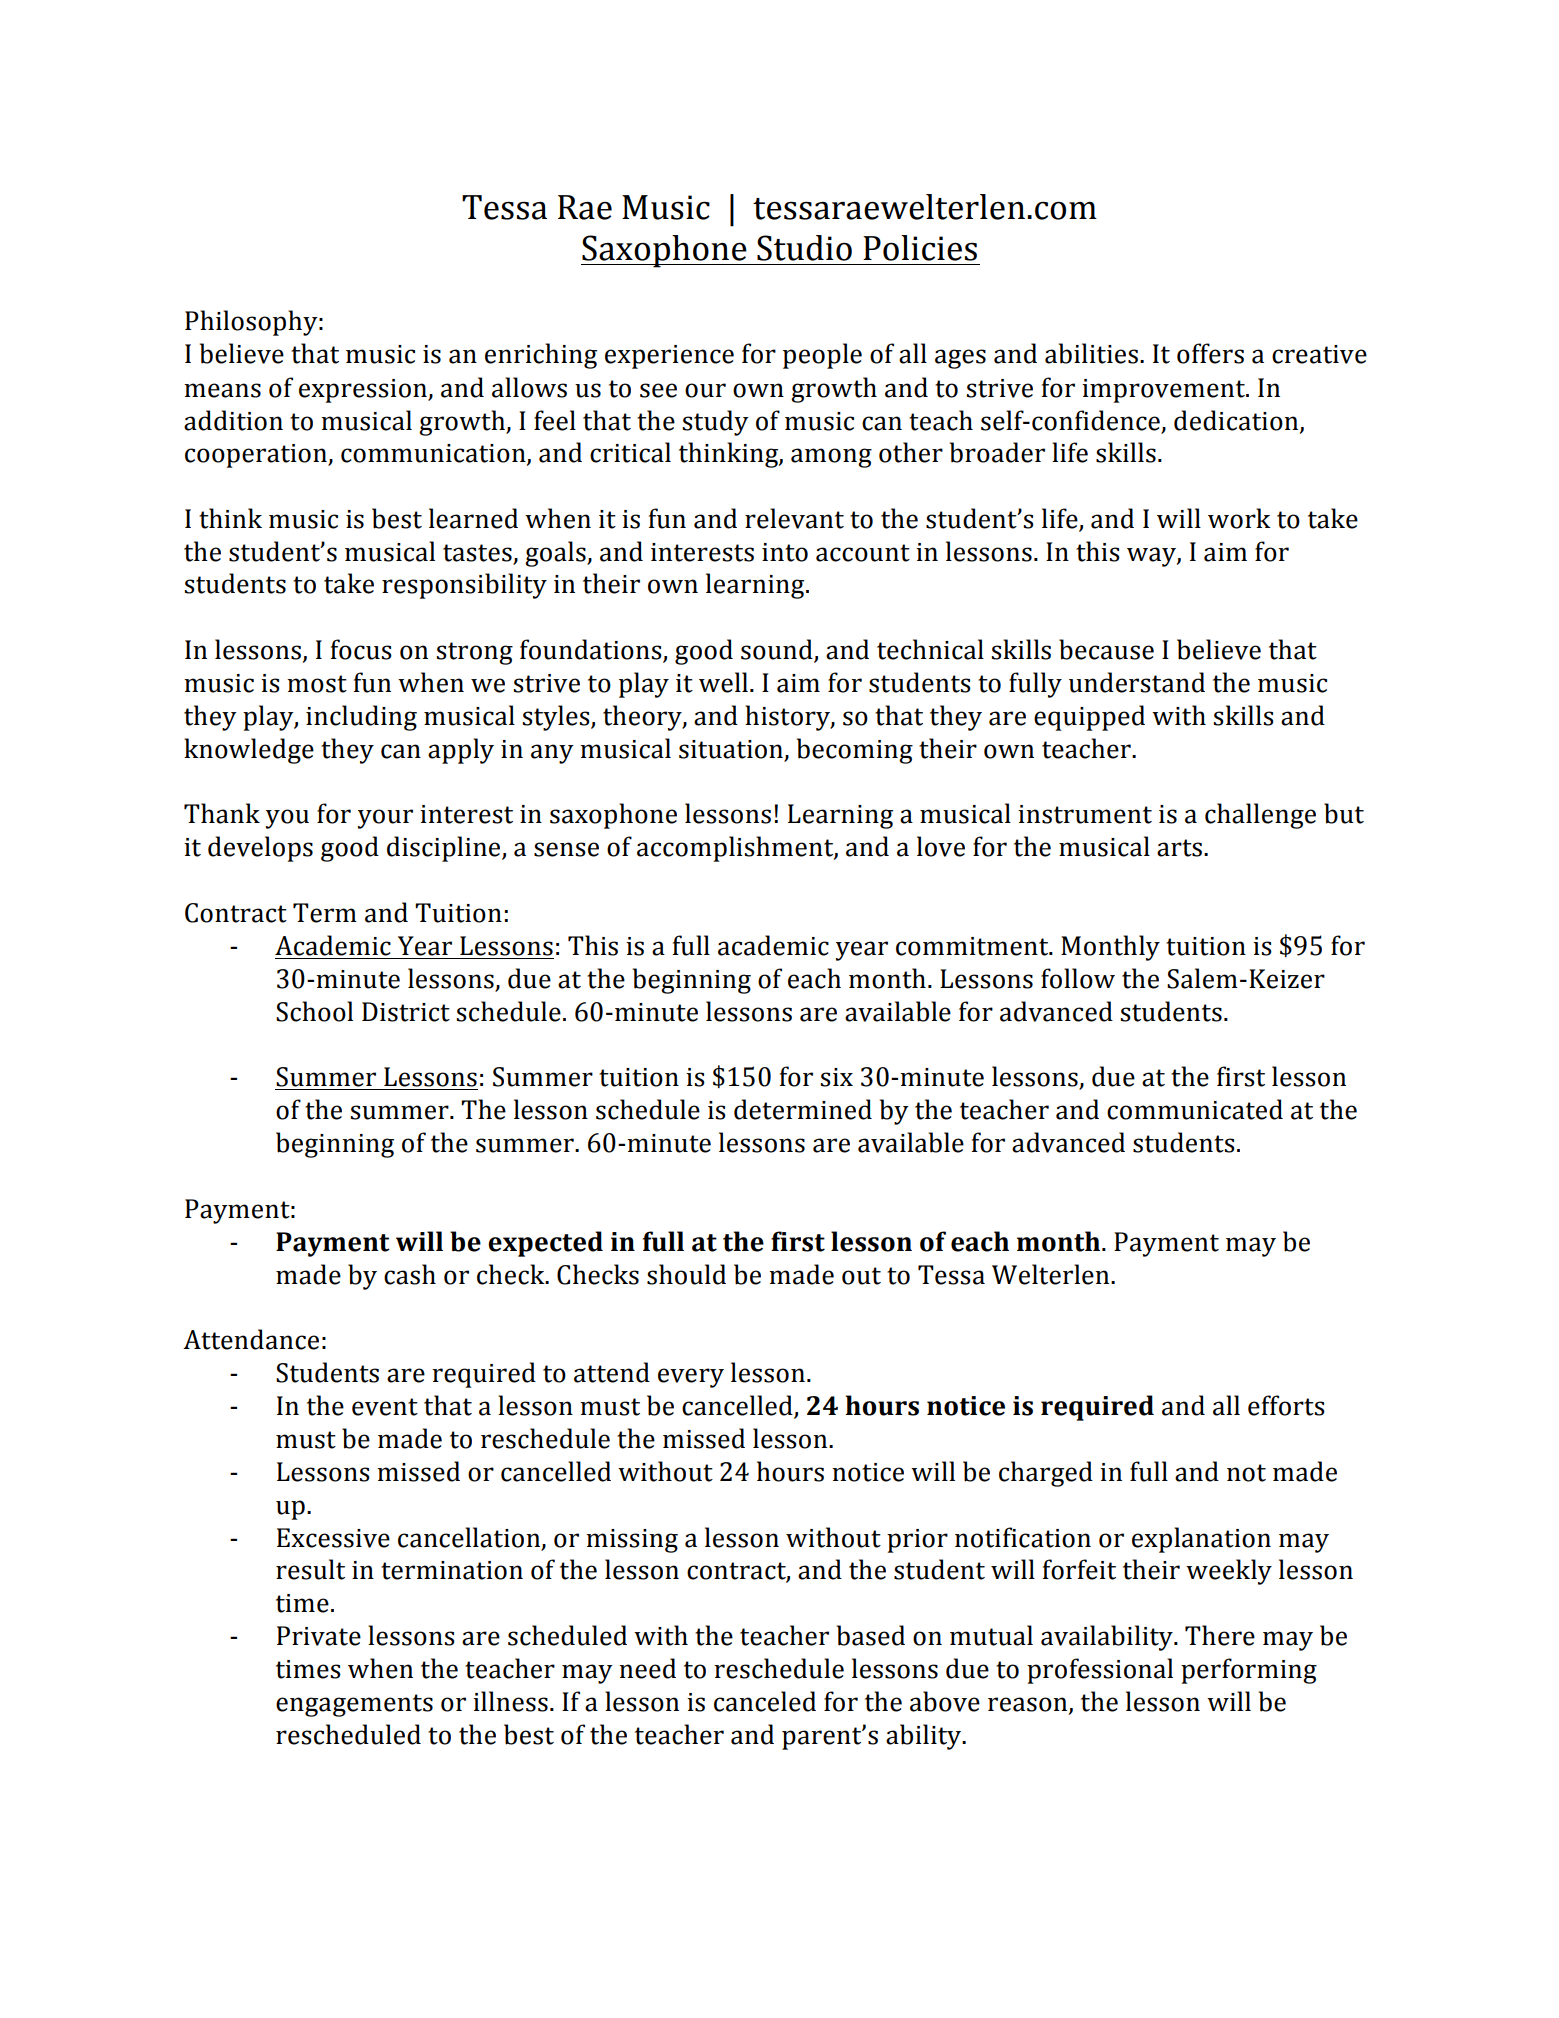 The height and width of the screenshot is (2018, 1559). Describe the element at coordinates (1195, 1109) in the screenshot. I see `communicated` at that location.
